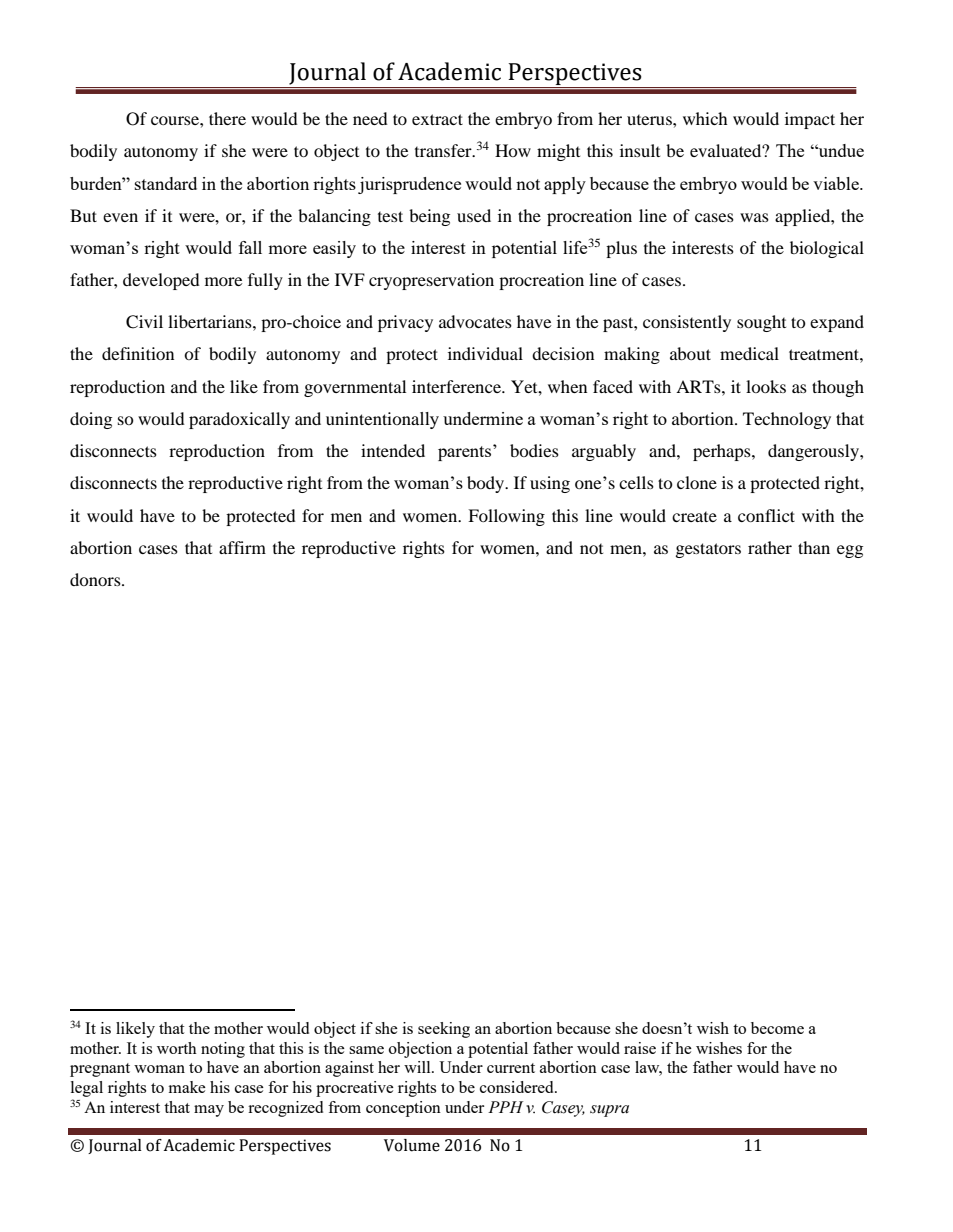 This screenshot has width=953, height=1232. I want to click on How, so click(513, 150).
